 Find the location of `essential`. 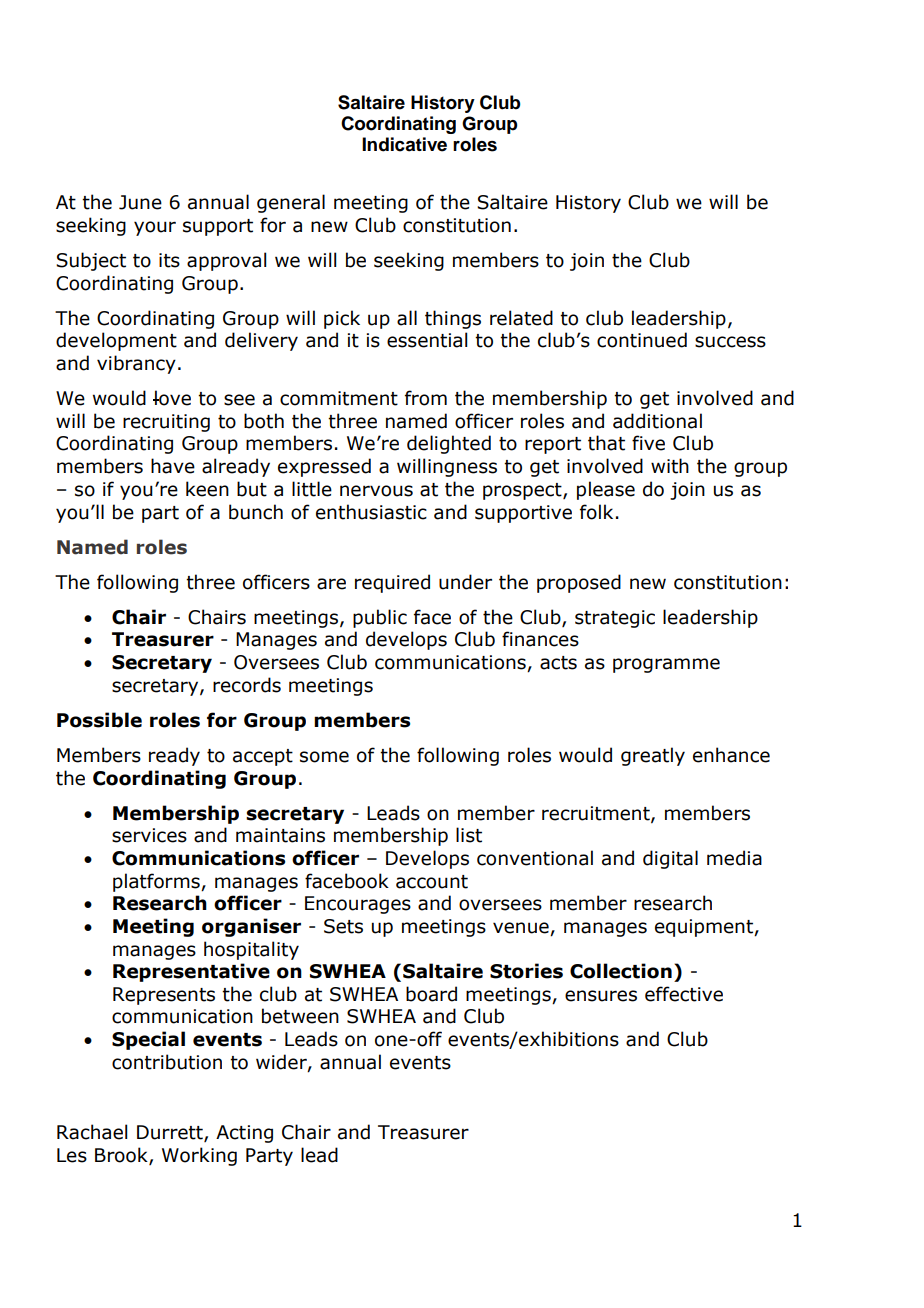

essential is located at coordinates (427, 340).
